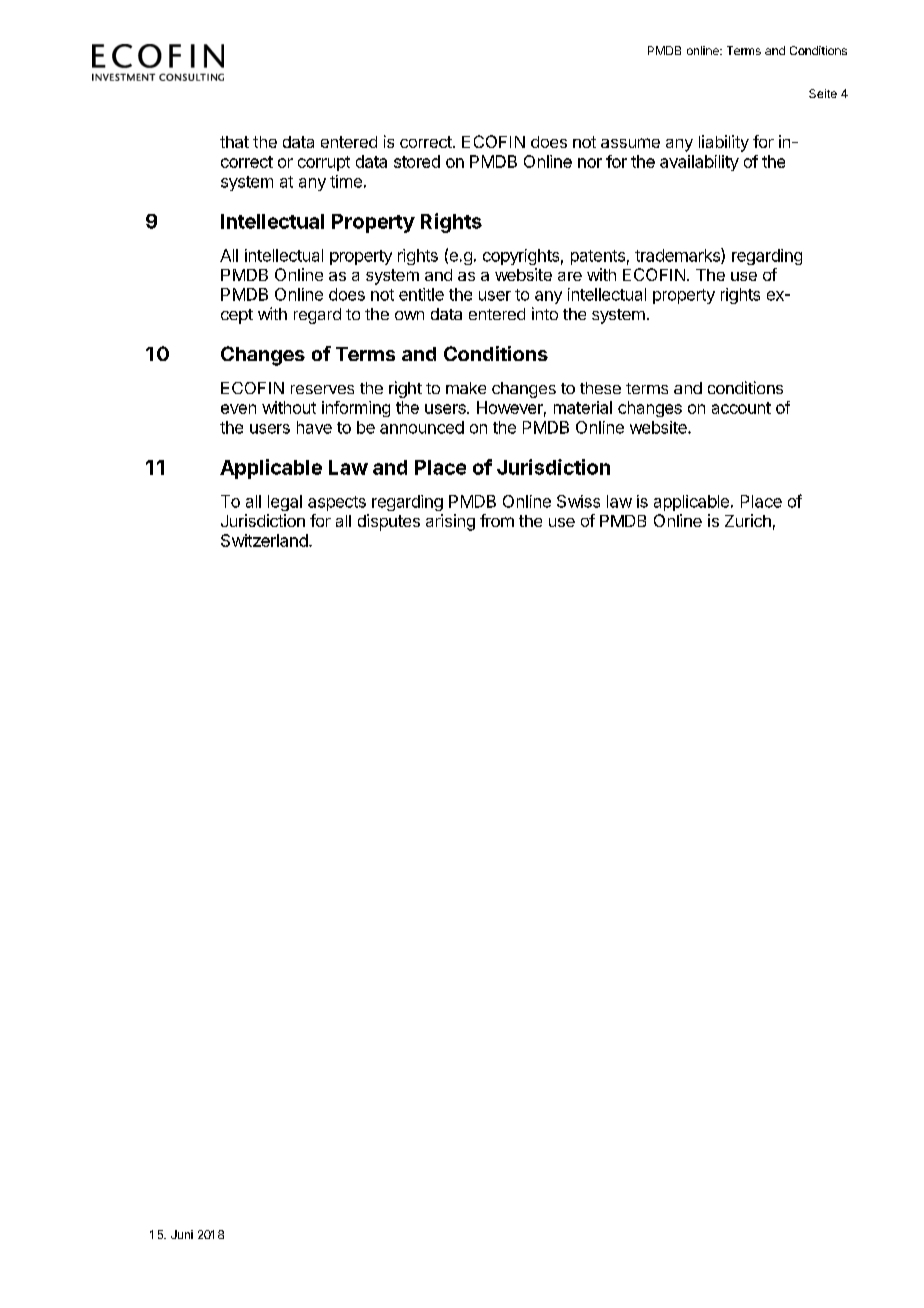 The image size is (924, 1308). What do you see at coordinates (238, 409) in the document?
I see `even` at bounding box center [238, 409].
